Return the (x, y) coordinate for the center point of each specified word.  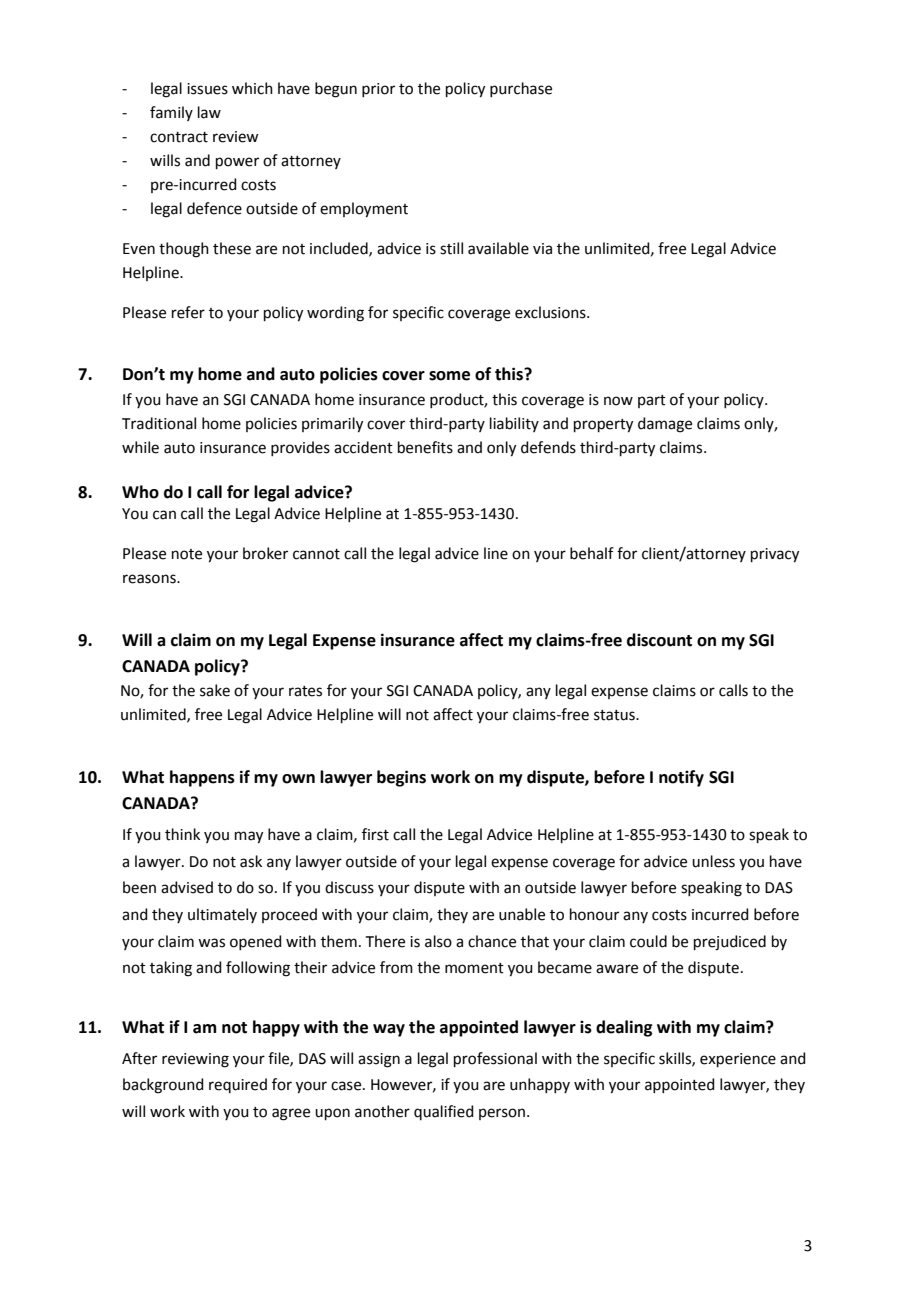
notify (681, 778)
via (542, 249)
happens (202, 778)
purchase (521, 89)
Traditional (159, 423)
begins (401, 778)
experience (738, 1060)
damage (665, 425)
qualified (444, 1112)
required (238, 1085)
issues (207, 89)
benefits (425, 447)
